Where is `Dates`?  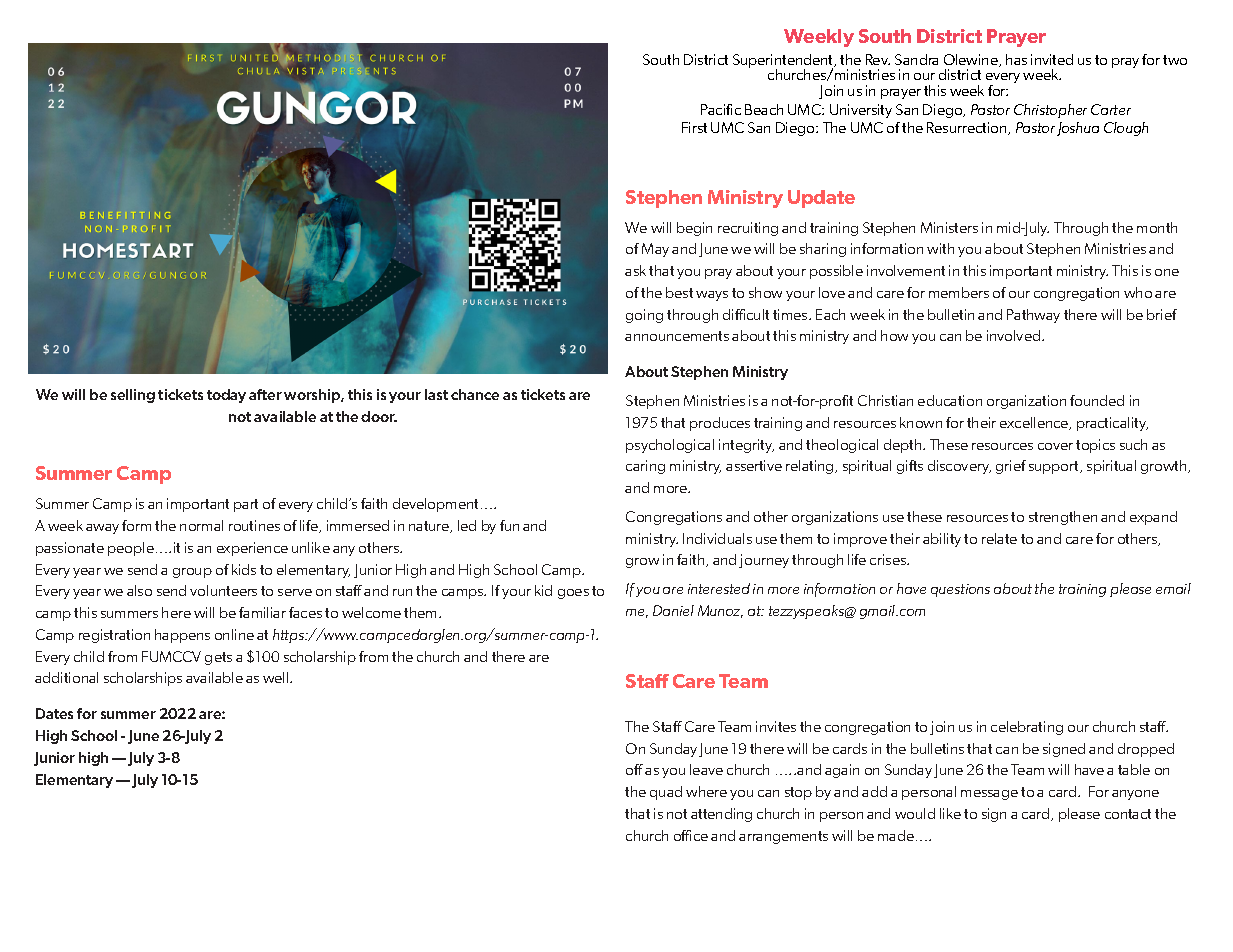
Dates is located at coordinates (54, 713).
